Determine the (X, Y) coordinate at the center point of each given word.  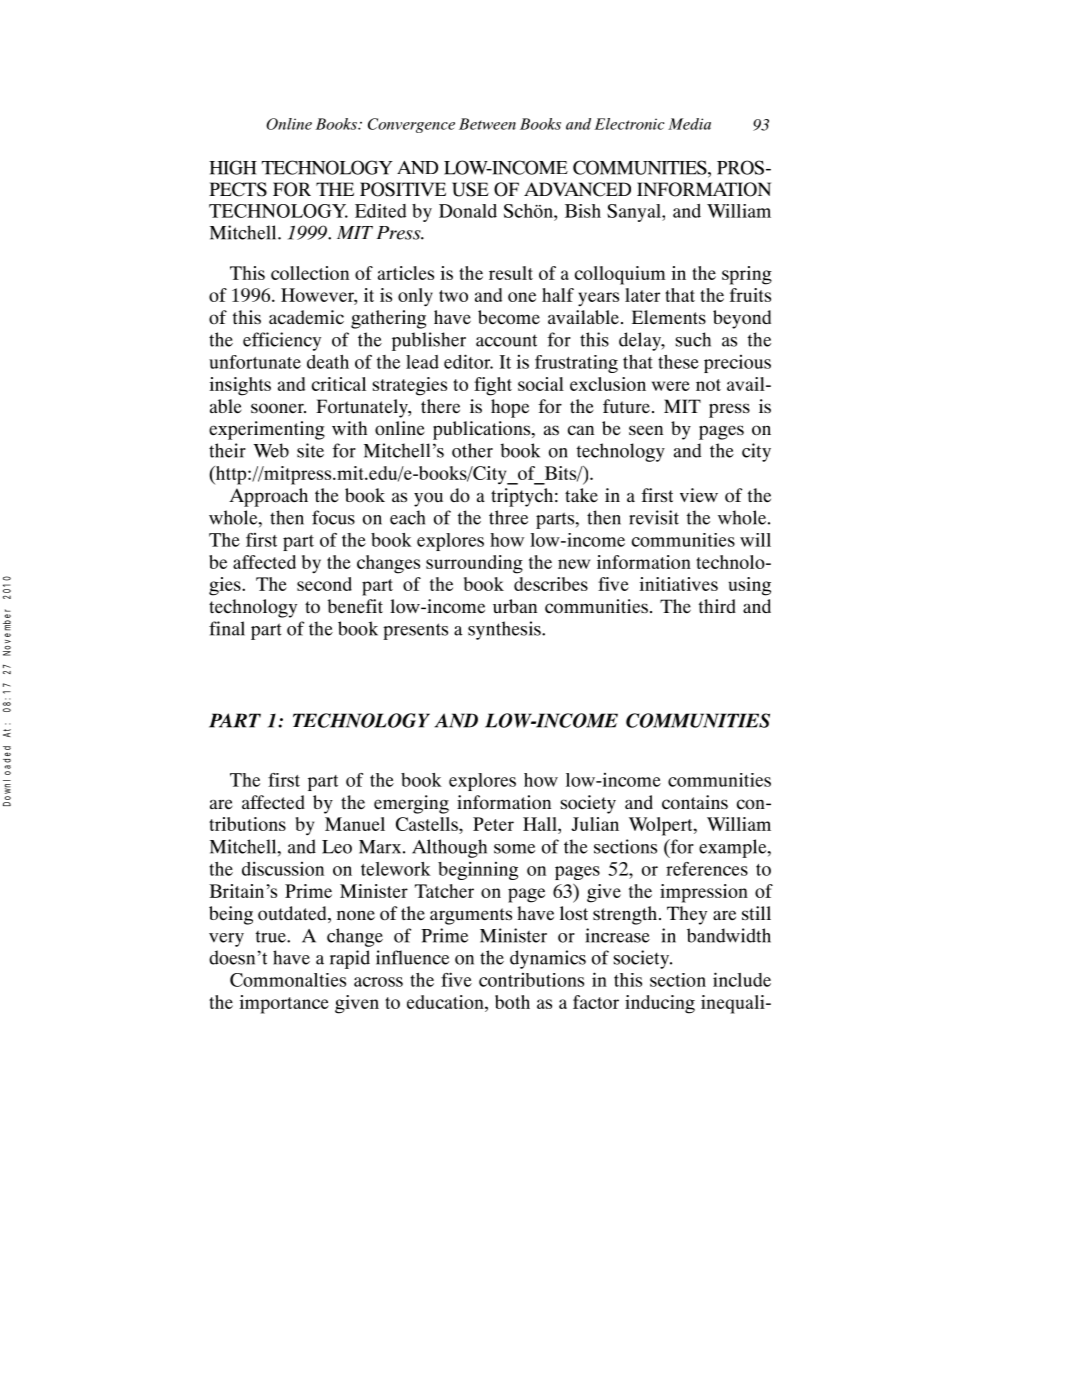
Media (689, 124)
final (227, 628)
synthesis (505, 630)
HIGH (233, 167)
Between (487, 124)
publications (483, 430)
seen (646, 430)
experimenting (267, 430)
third (717, 606)
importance (284, 1004)
